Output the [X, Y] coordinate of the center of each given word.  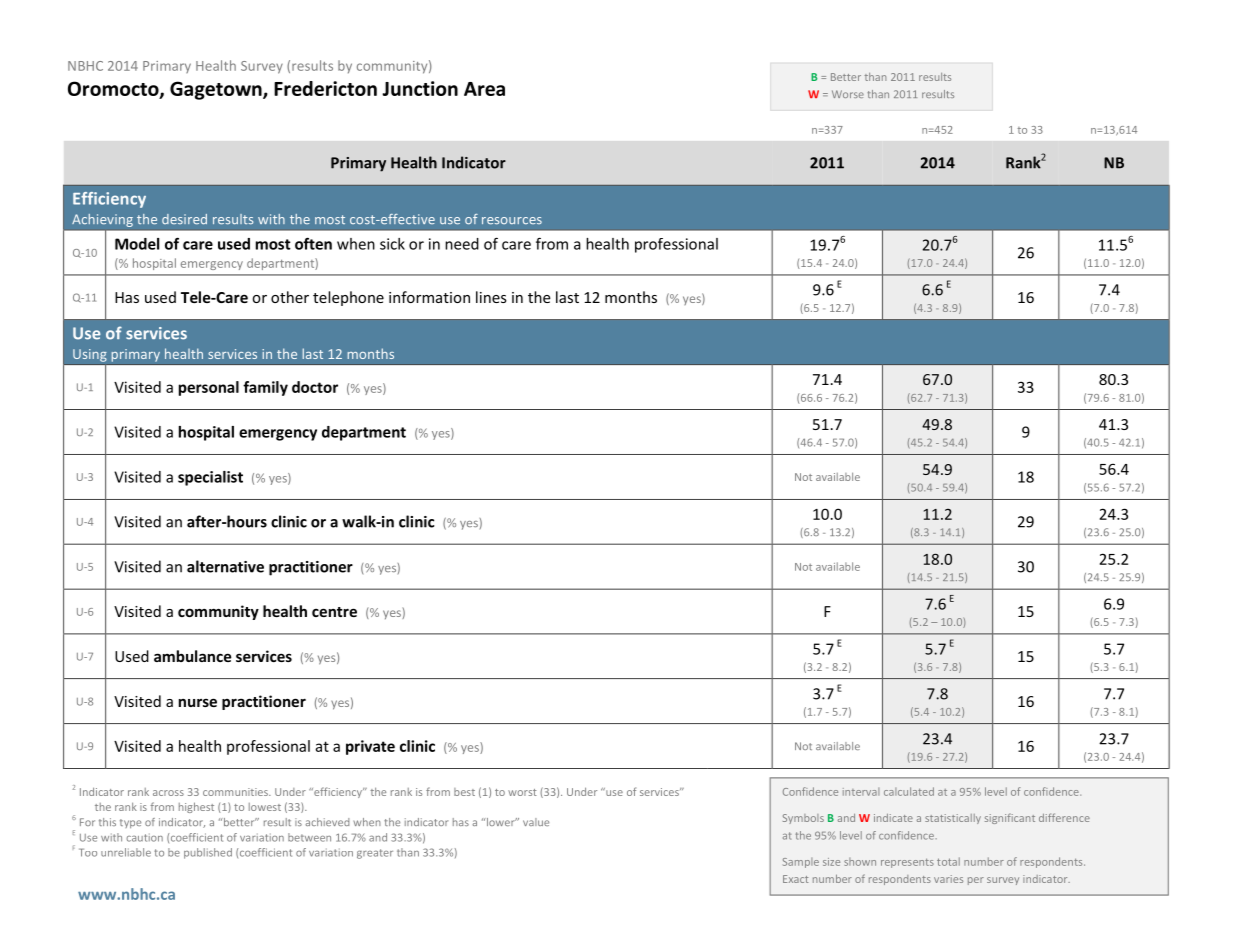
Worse [848, 94]
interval [861, 792]
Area [484, 89]
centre [334, 612]
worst [522, 792]
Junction [420, 88]
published [208, 853]
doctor [315, 387]
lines [491, 297]
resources [512, 220]
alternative [225, 566]
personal [209, 388]
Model [137, 244]
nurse [198, 702]
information [429, 297]
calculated [909, 791]
